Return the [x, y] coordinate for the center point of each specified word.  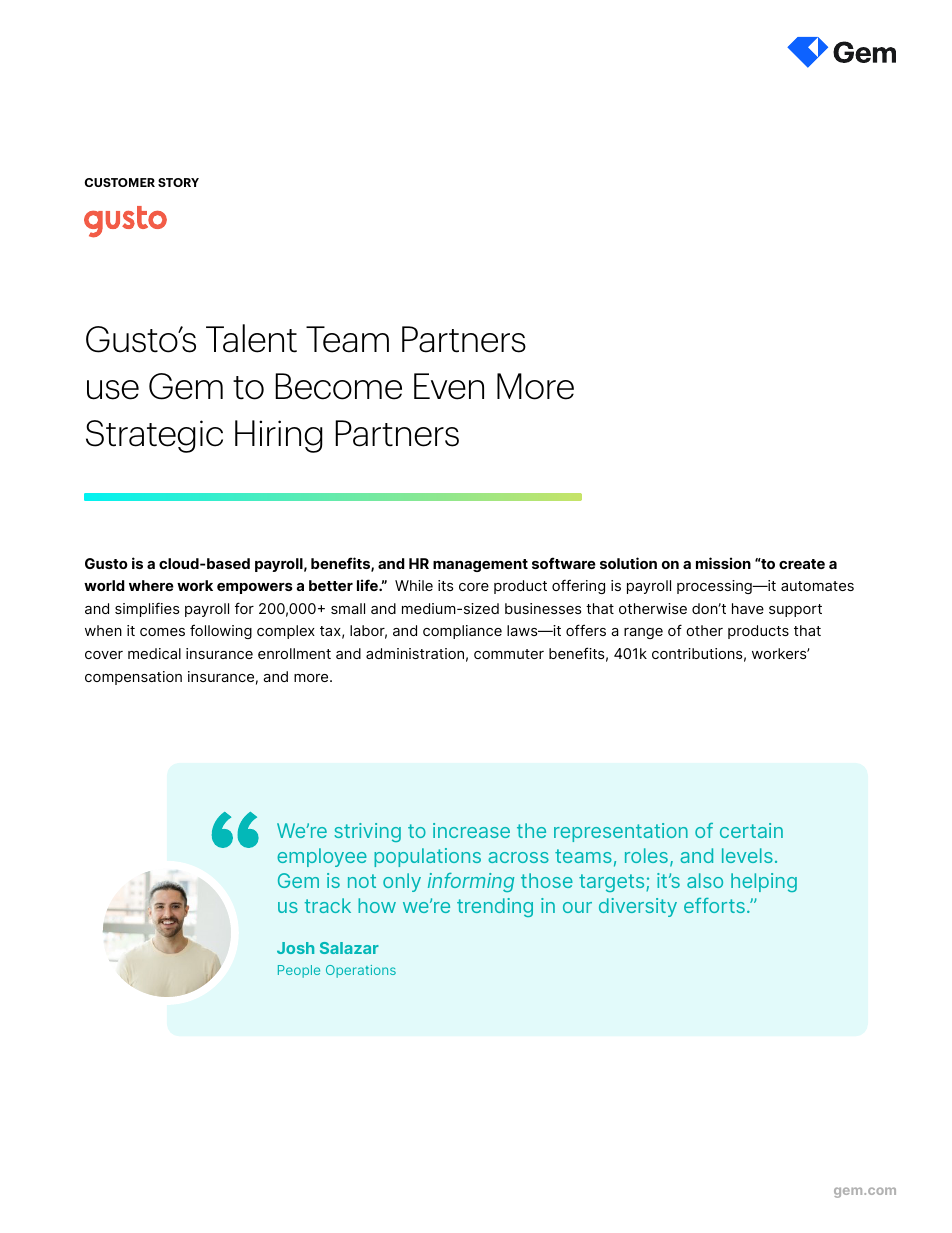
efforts [714, 905]
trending [495, 907]
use [113, 390]
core [474, 587]
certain [751, 830]
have [748, 608]
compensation [133, 678]
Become [338, 386]
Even [449, 386]
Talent [251, 338]
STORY [178, 182]
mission [723, 563]
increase [471, 830]
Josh [295, 948]
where [151, 585]
